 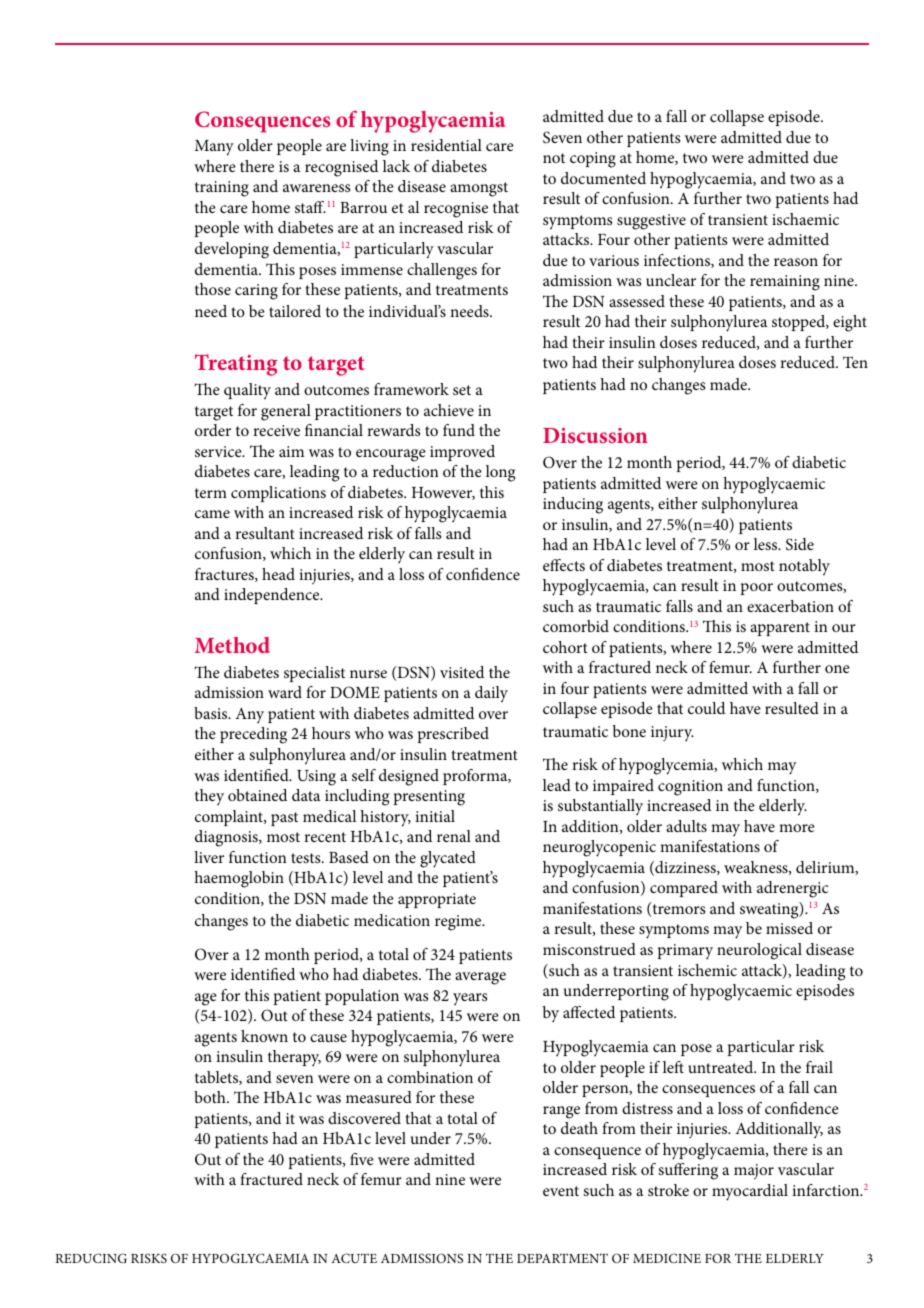 What do you see at coordinates (793, 889) in the page?
I see `adrenergic` at bounding box center [793, 889].
